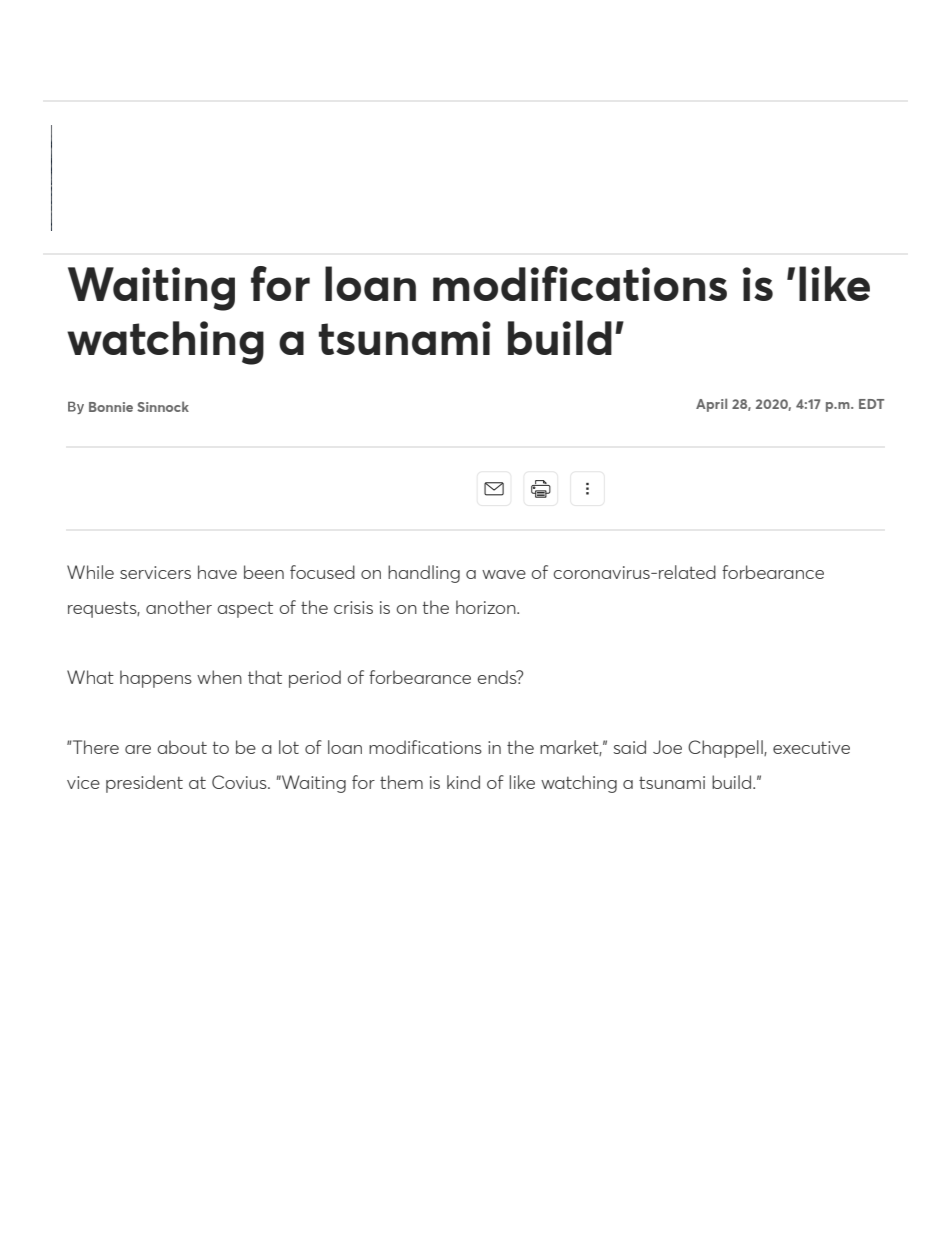  Describe the element at coordinates (504, 574) in the screenshot. I see `wave` at that location.
